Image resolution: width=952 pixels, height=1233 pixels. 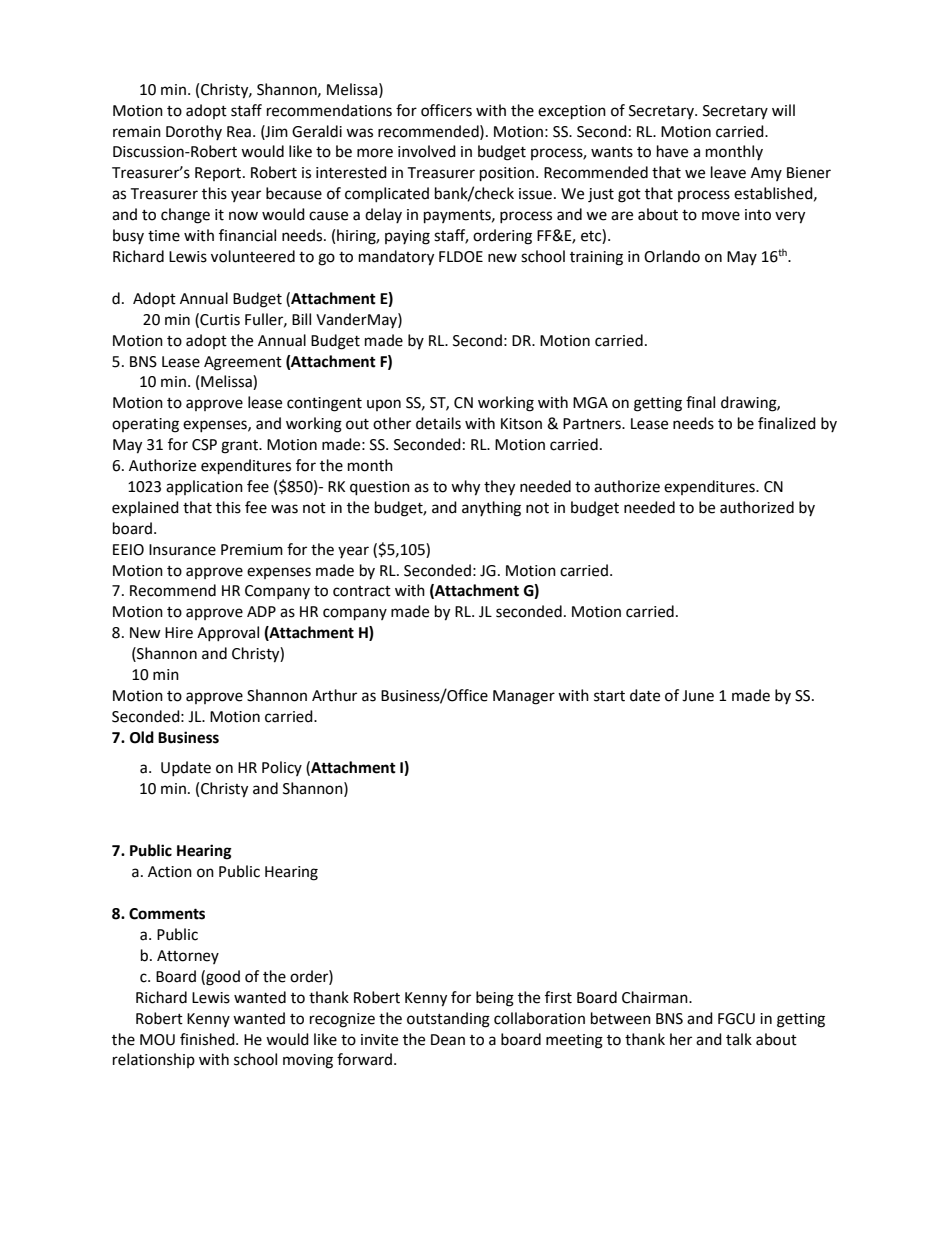 I want to click on MGA, so click(x=590, y=403).
